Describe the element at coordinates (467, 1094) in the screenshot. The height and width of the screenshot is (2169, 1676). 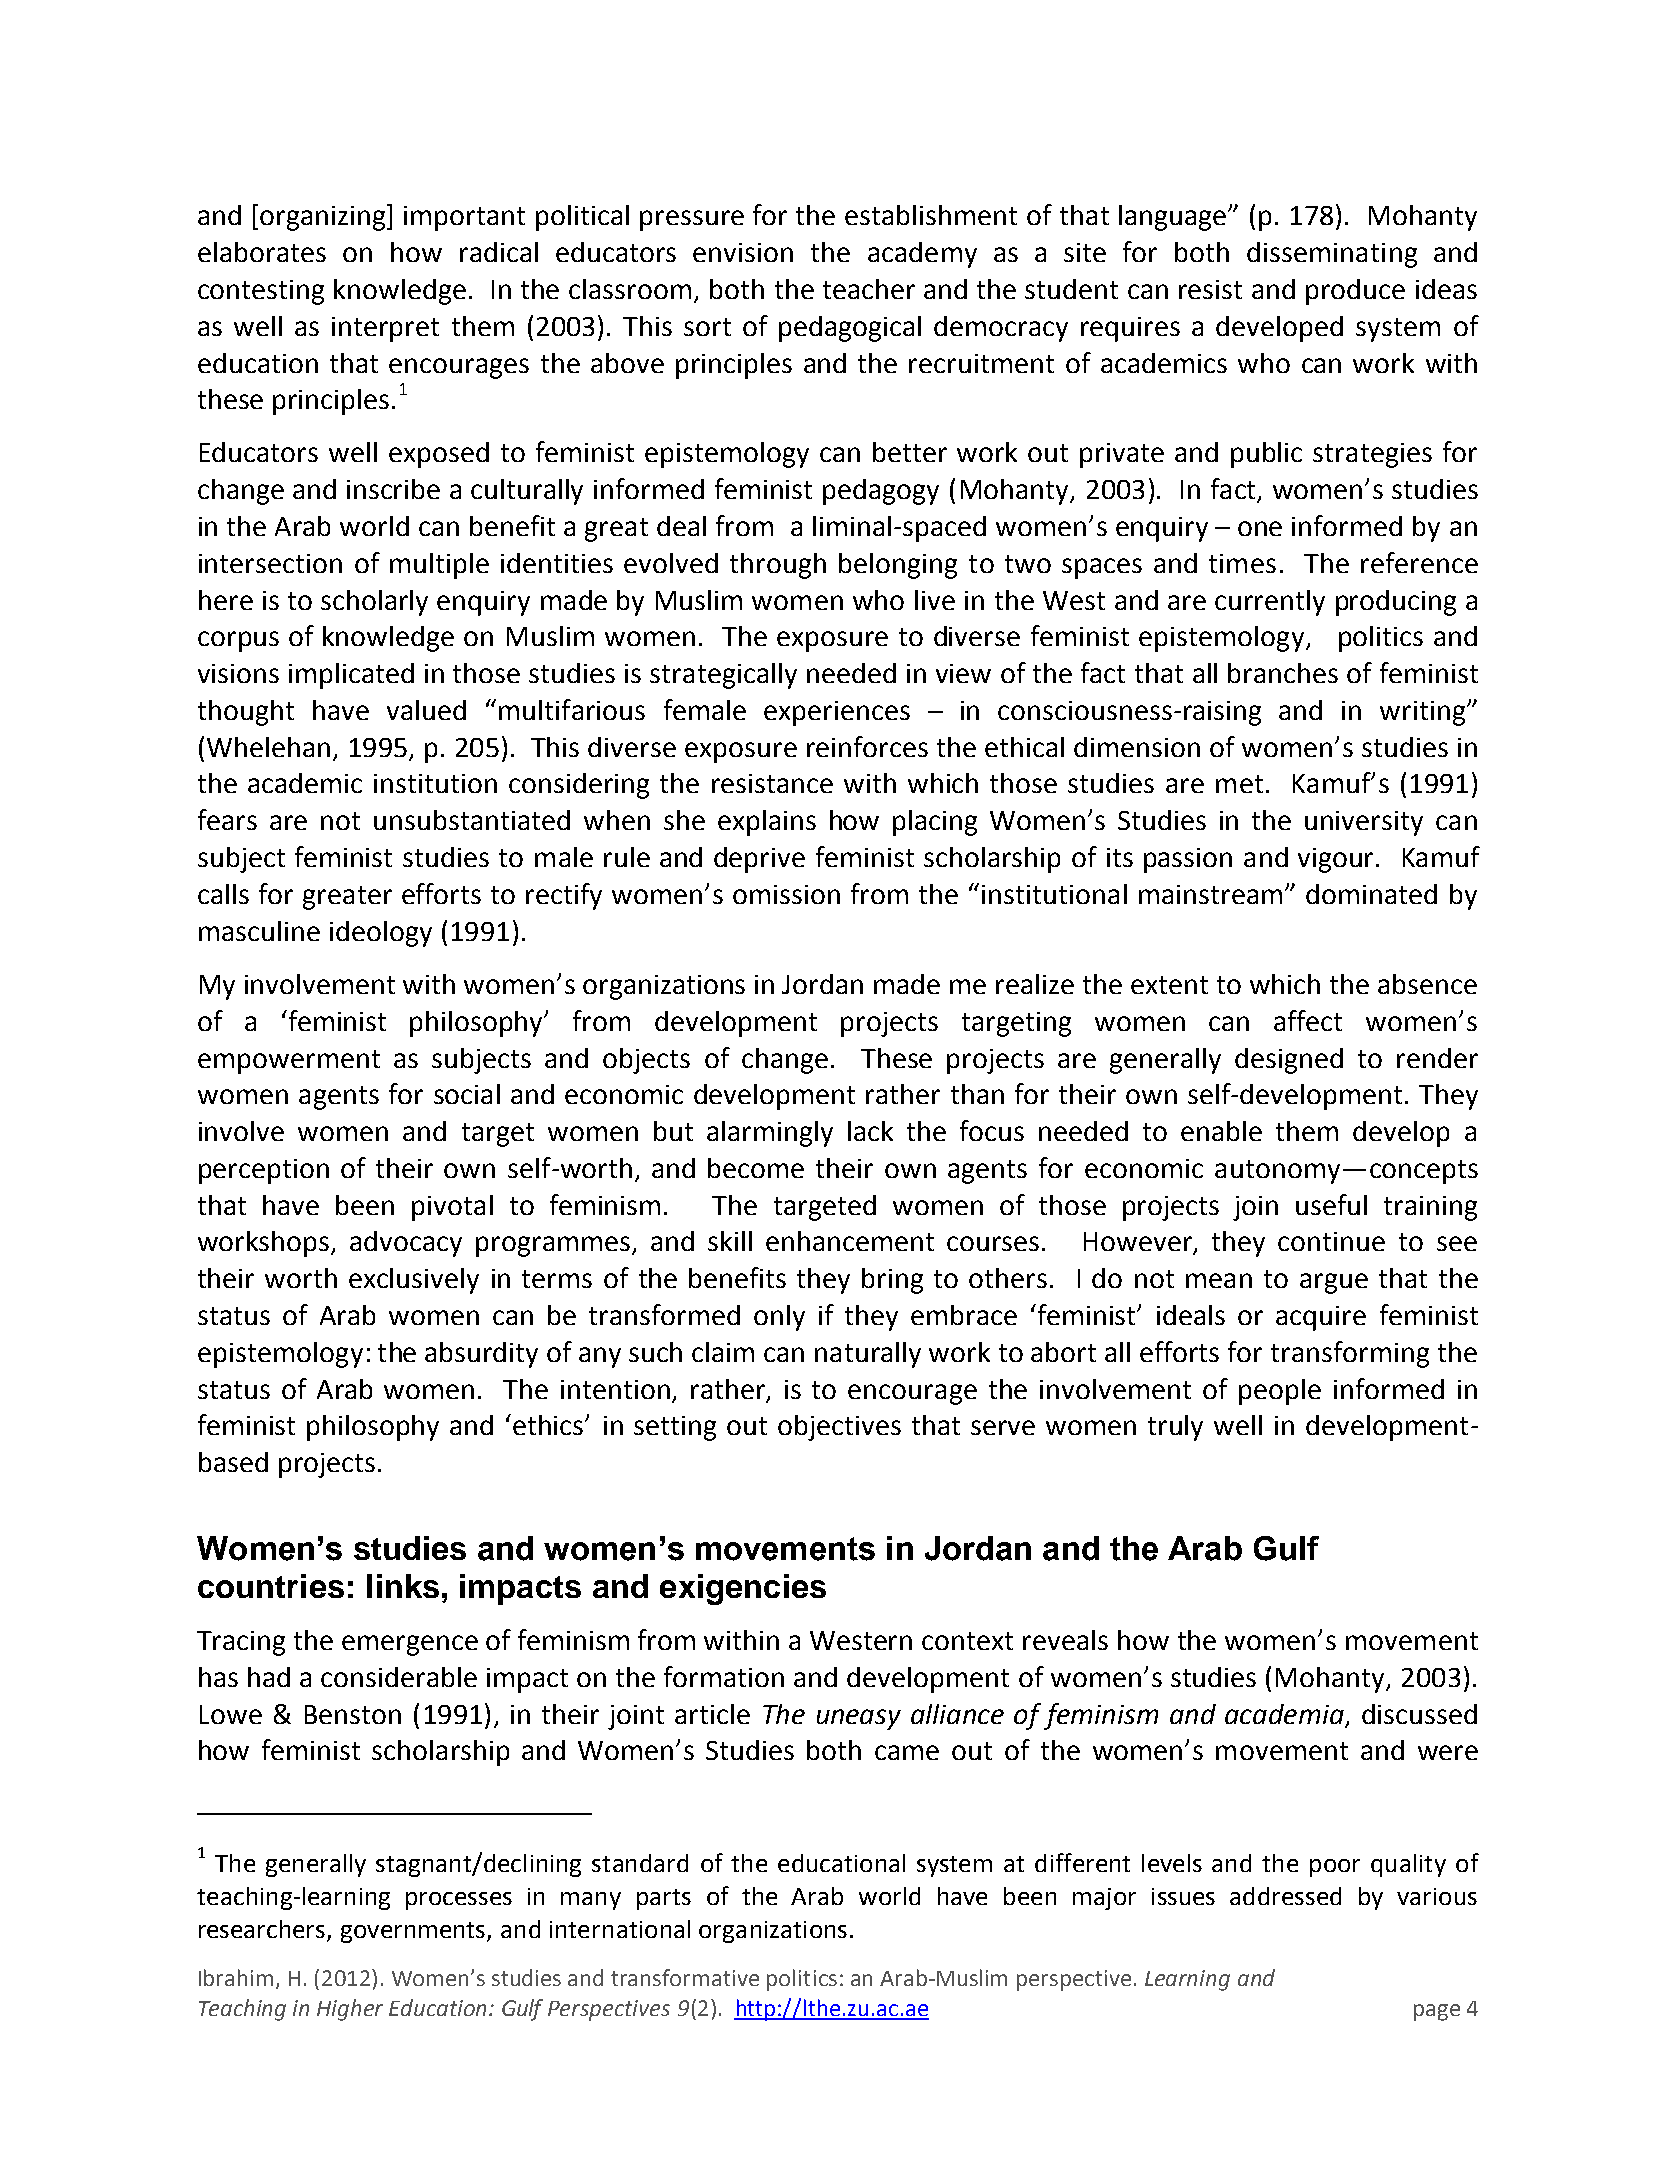
I see `social` at that location.
